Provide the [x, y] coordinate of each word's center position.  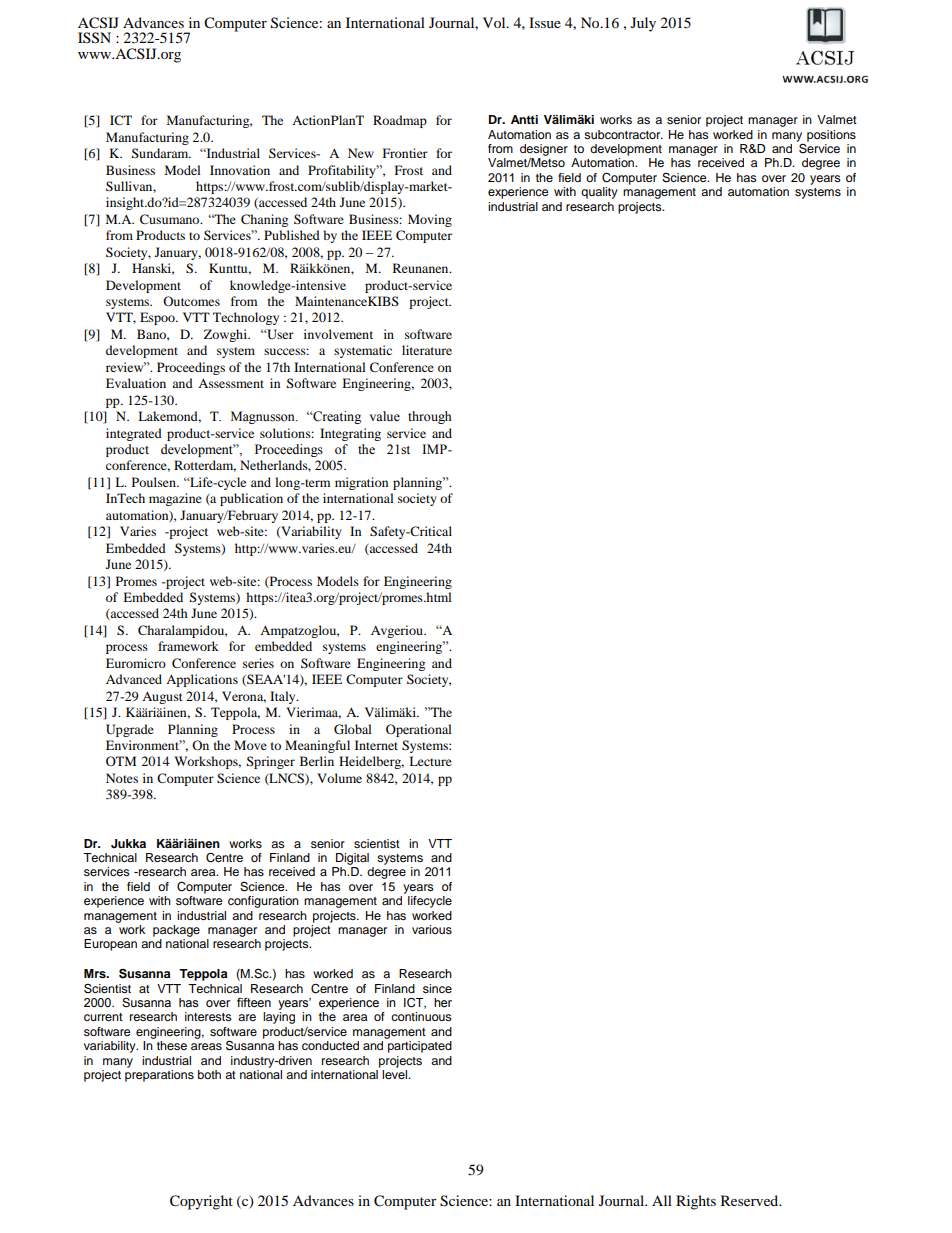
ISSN [94, 38]
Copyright [201, 1202]
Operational [419, 730]
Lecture [430, 761]
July [643, 24]
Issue [545, 22]
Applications [202, 680]
